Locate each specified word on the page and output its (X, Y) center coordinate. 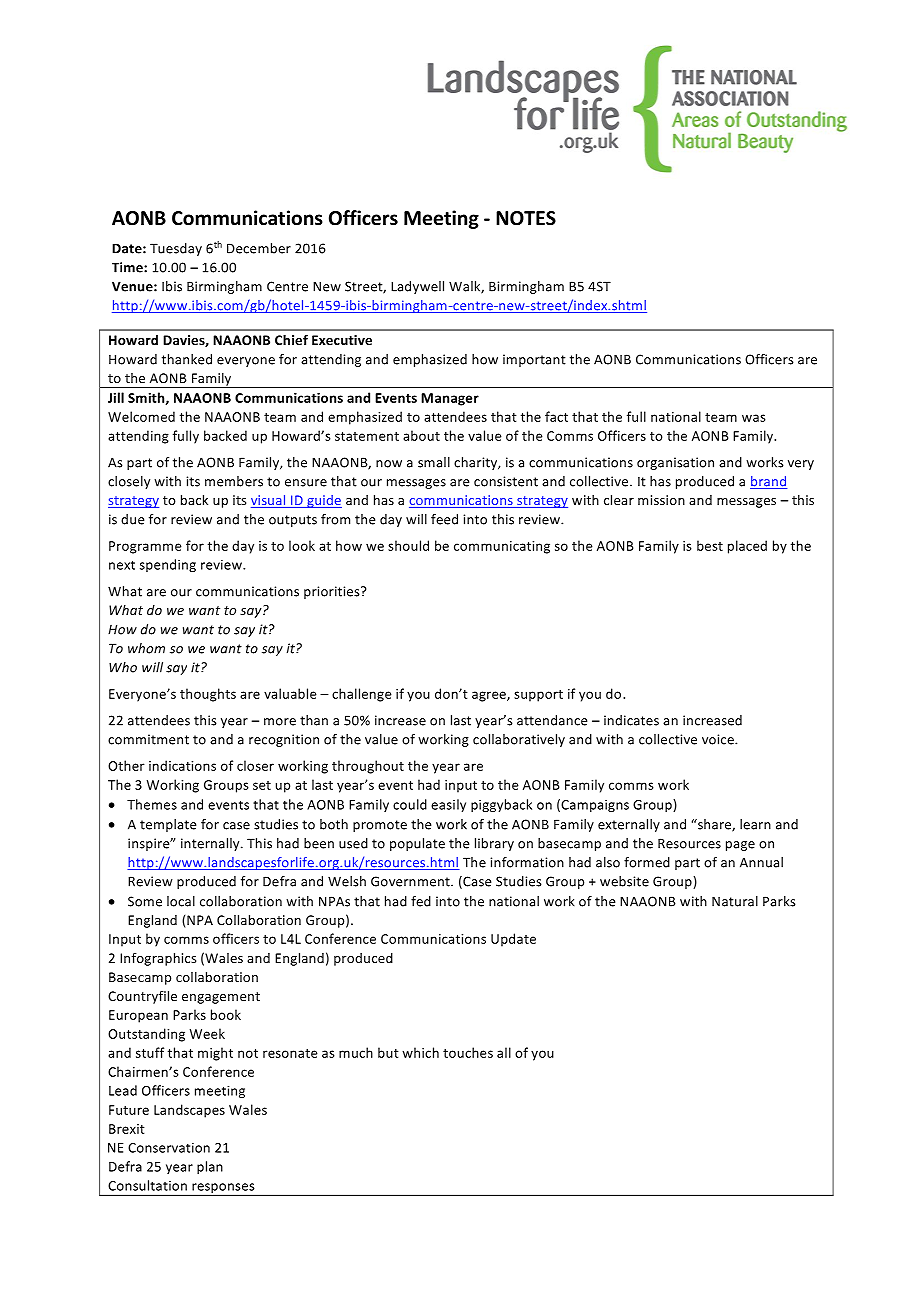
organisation (675, 463)
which (420, 1052)
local (181, 901)
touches (468, 1052)
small (434, 462)
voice (719, 739)
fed (421, 901)
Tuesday (176, 249)
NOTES (526, 218)
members (234, 481)
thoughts (208, 695)
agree (490, 696)
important (534, 360)
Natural (735, 901)
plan (210, 1167)
